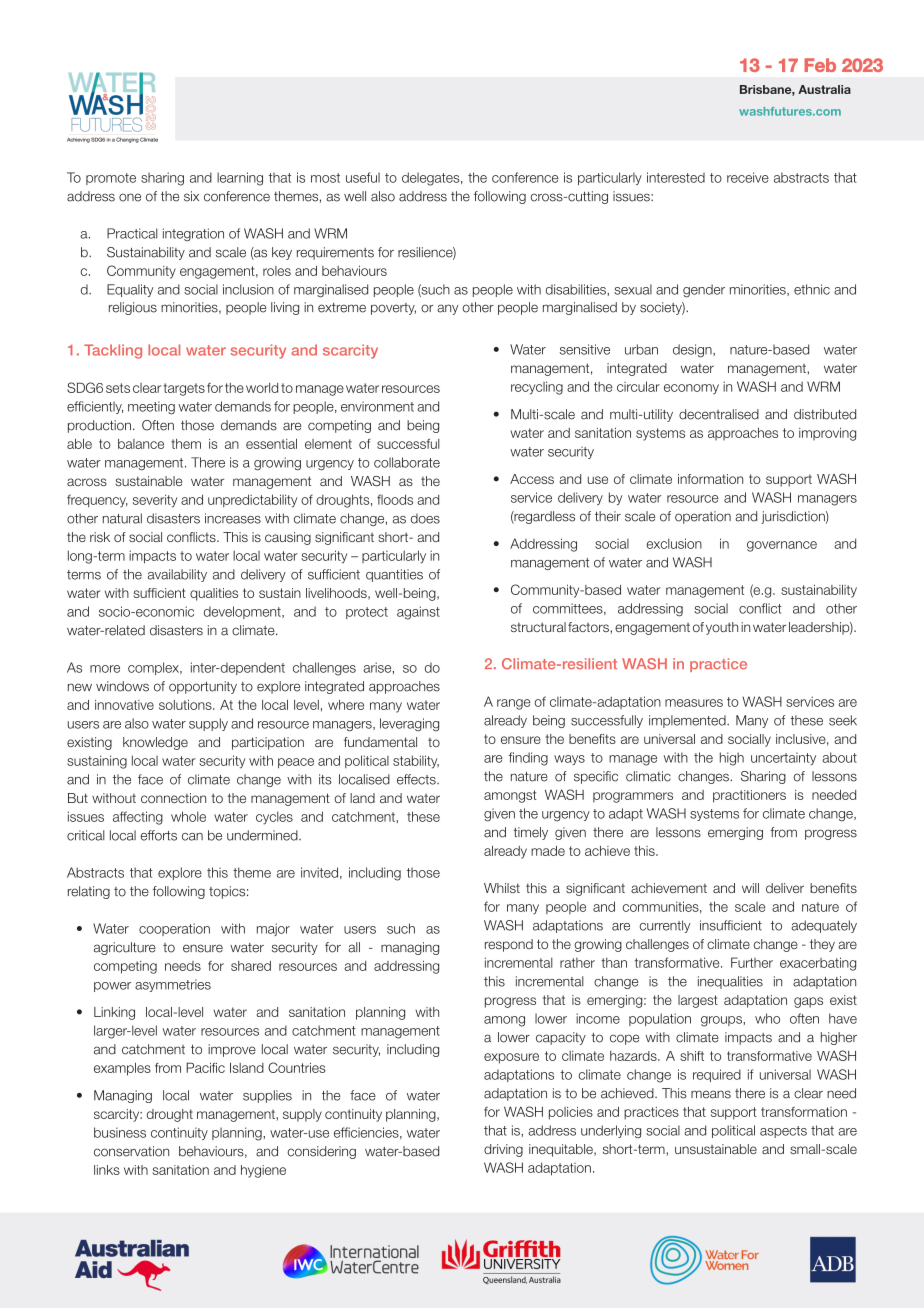  What do you see at coordinates (418, 613) in the screenshot?
I see `against` at bounding box center [418, 613].
